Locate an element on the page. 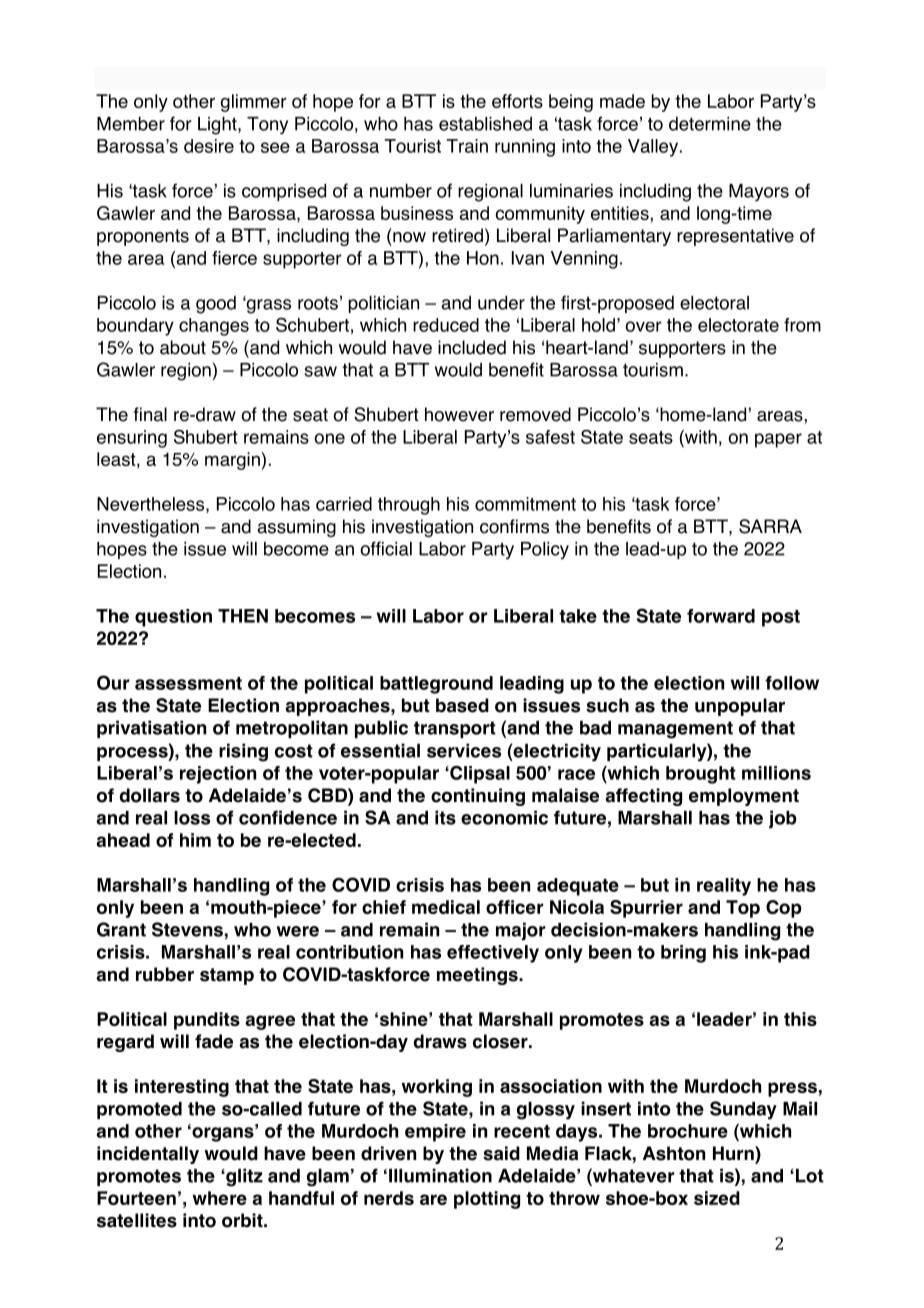 The width and height of the image is (924, 1308). tourism is located at coordinates (653, 370).
